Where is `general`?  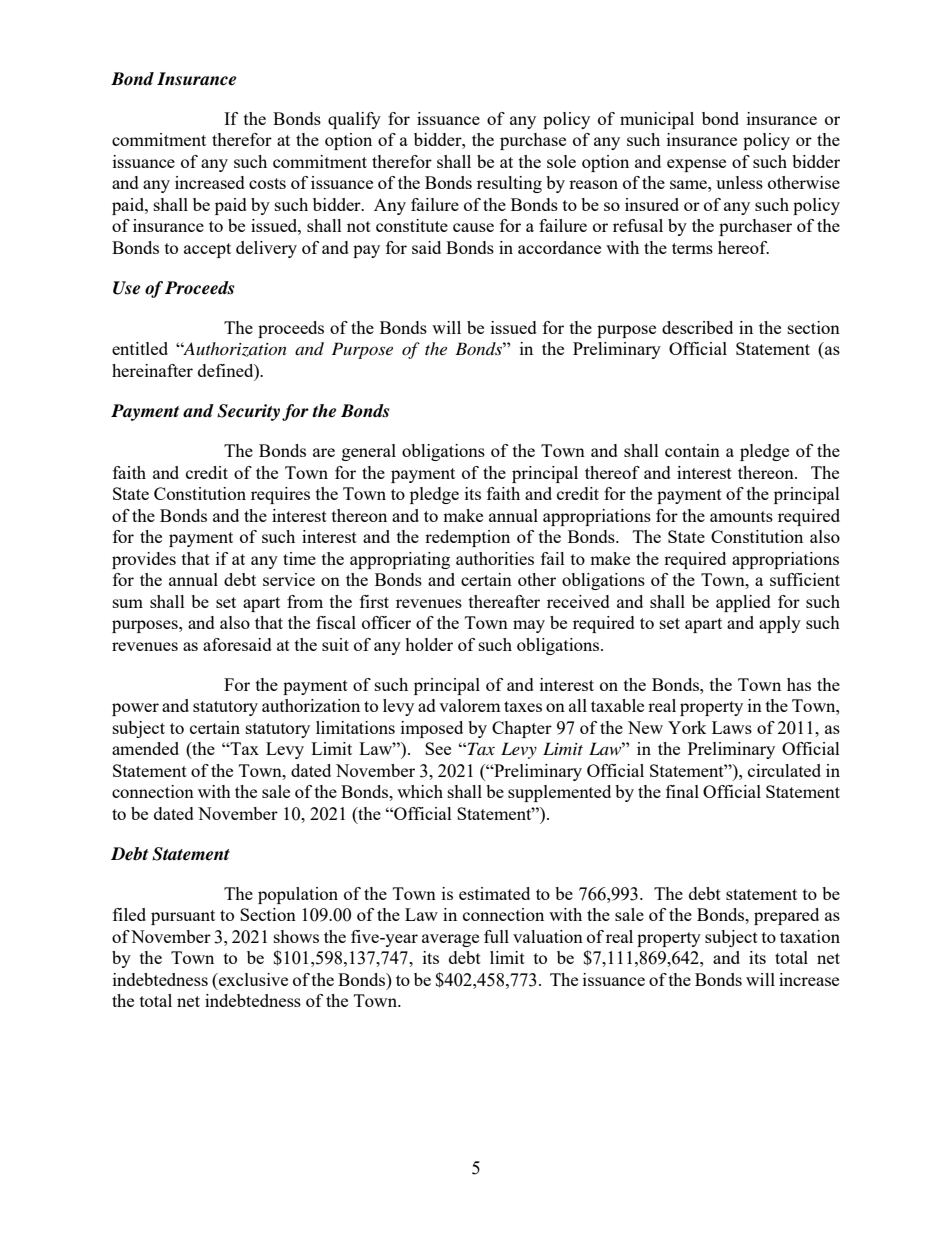
general is located at coordinates (369, 452).
